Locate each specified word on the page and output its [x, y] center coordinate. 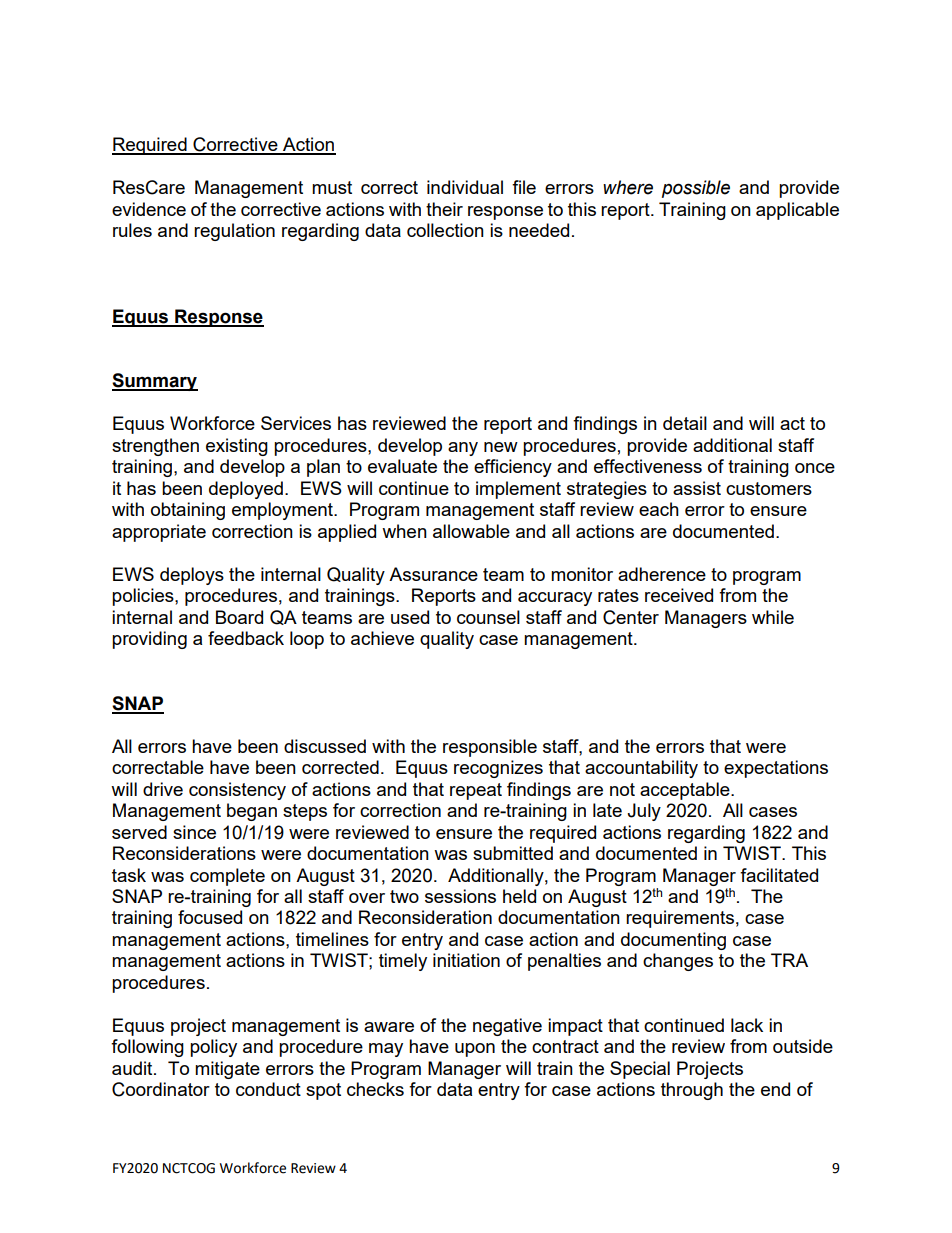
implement [518, 490]
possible [696, 189]
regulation [234, 232]
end [775, 1089]
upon [475, 1050]
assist [697, 488]
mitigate [227, 1070]
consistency [237, 791]
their [444, 209]
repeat [476, 791]
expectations [776, 769]
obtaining [188, 511]
